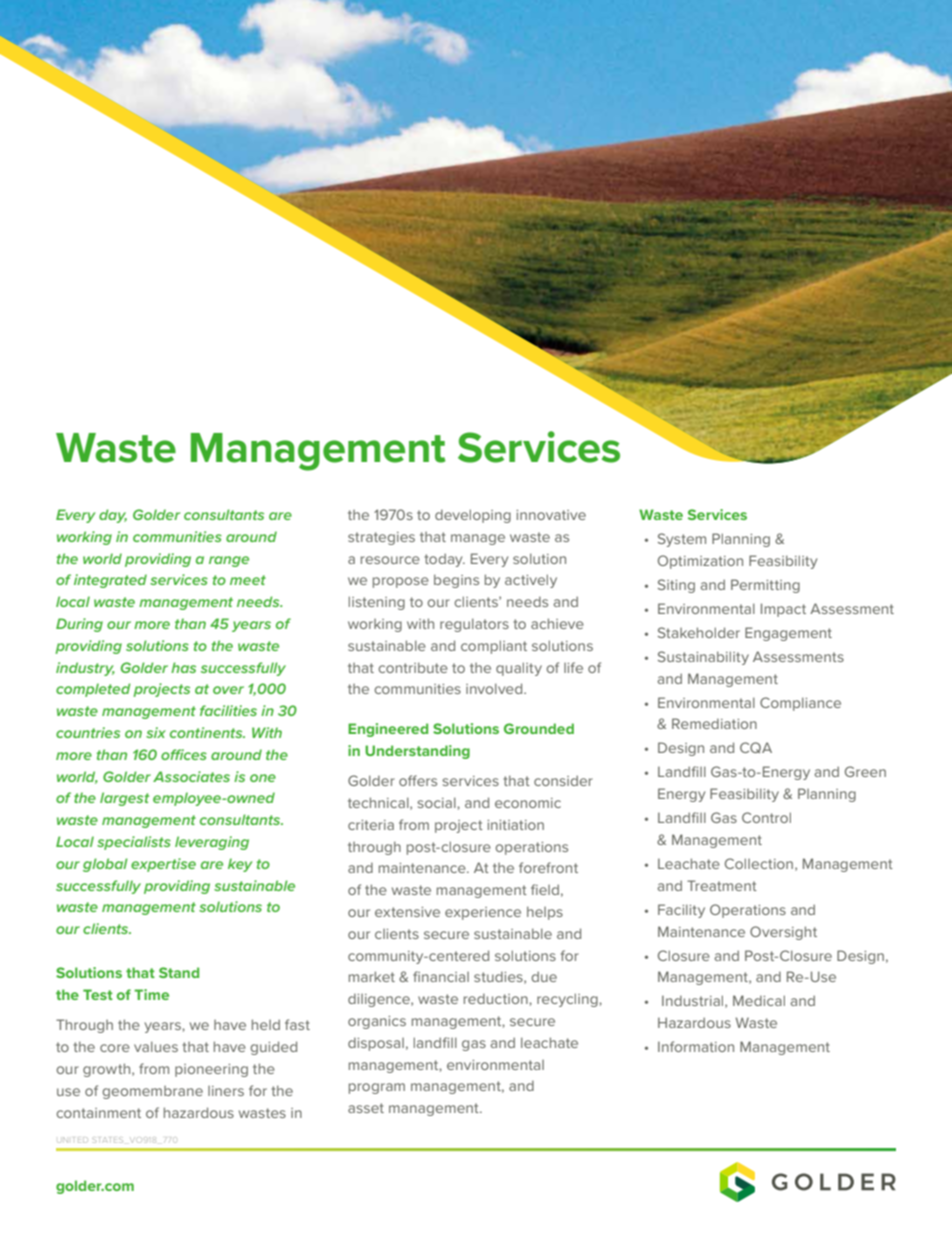 The height and width of the screenshot is (1233, 952). Describe the element at coordinates (229, 561) in the screenshot. I see `range` at that location.
